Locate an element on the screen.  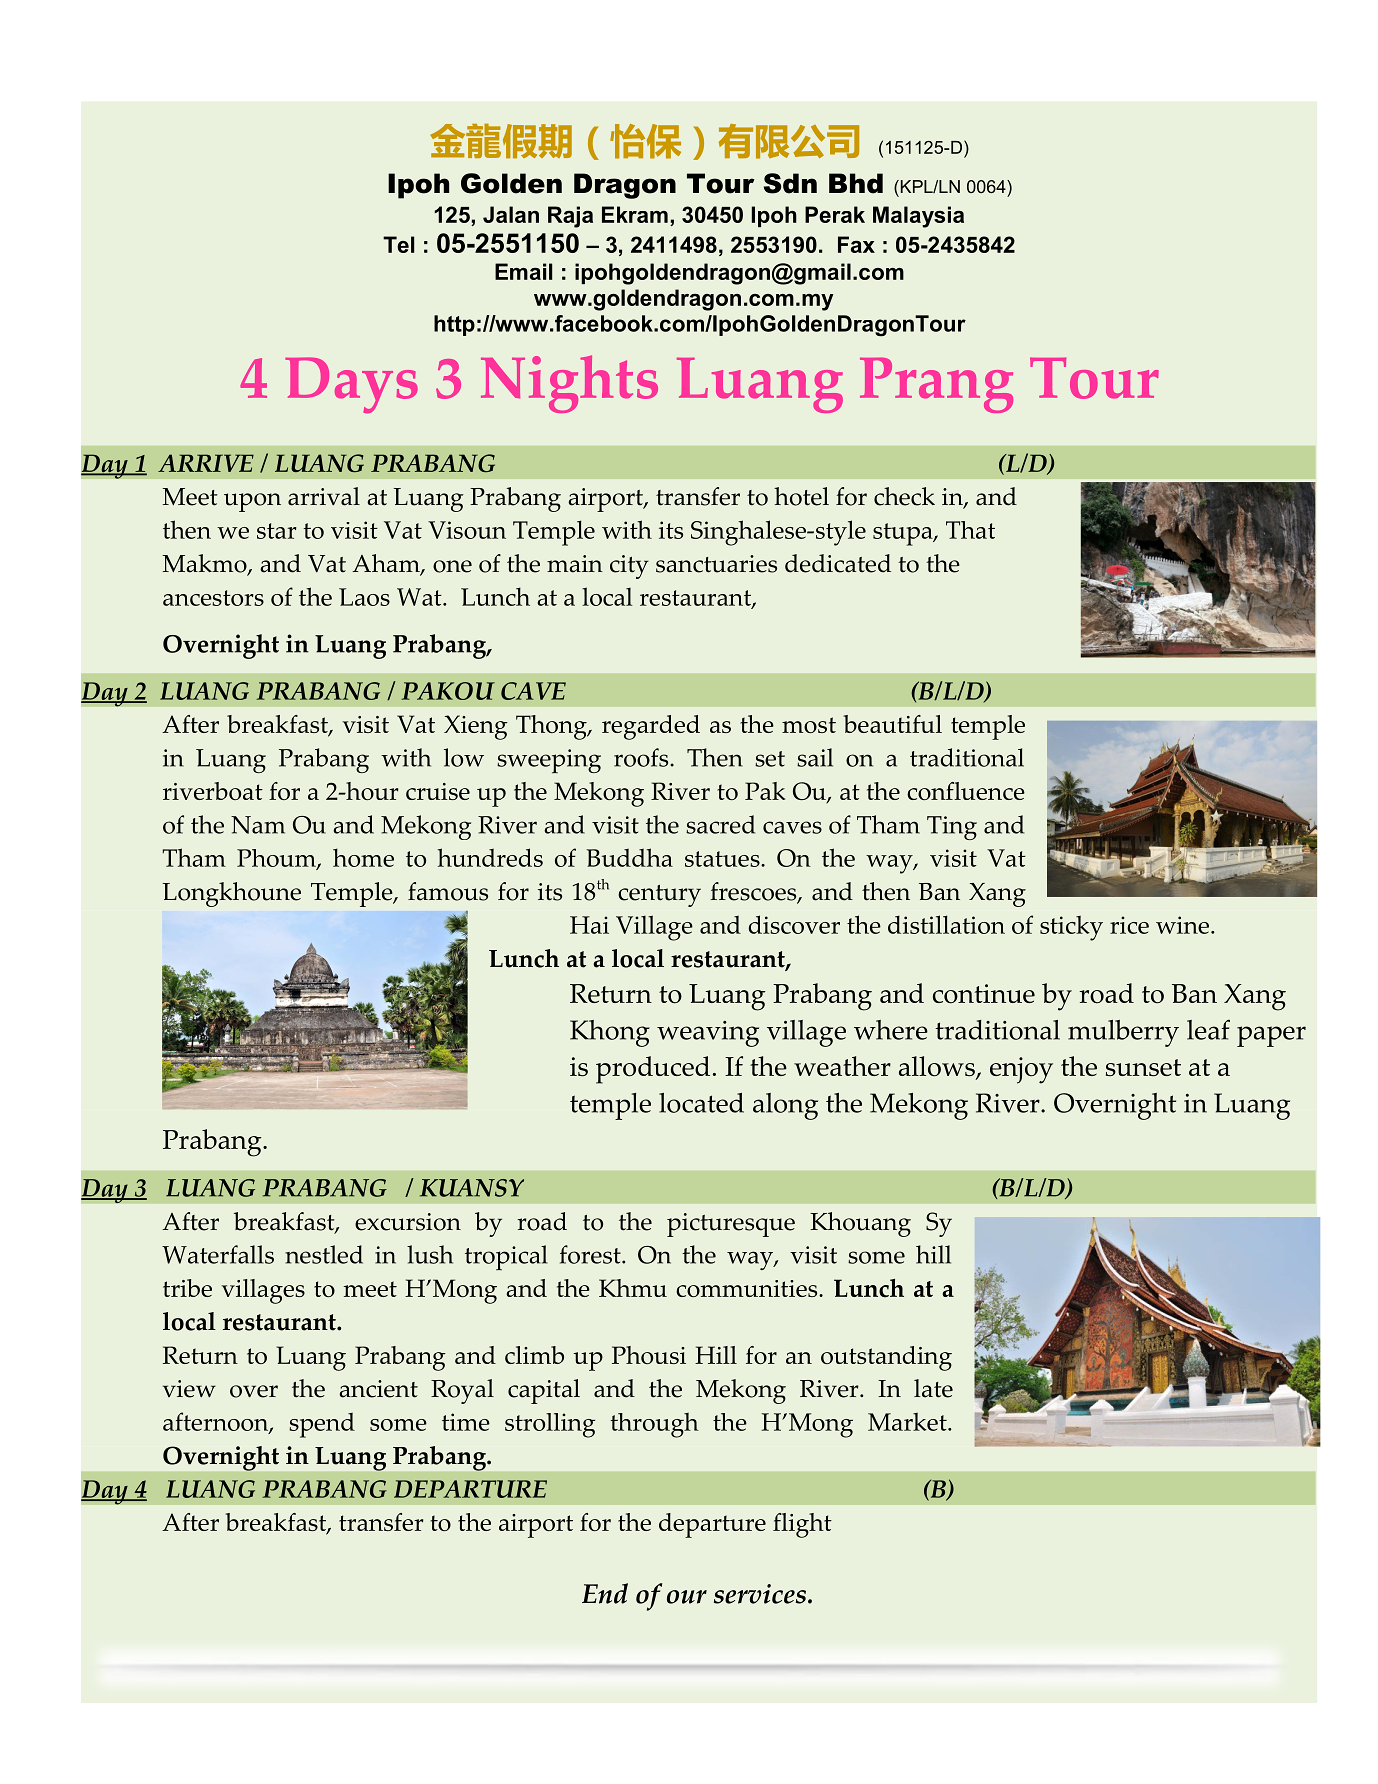
confluence is located at coordinates (966, 791).
